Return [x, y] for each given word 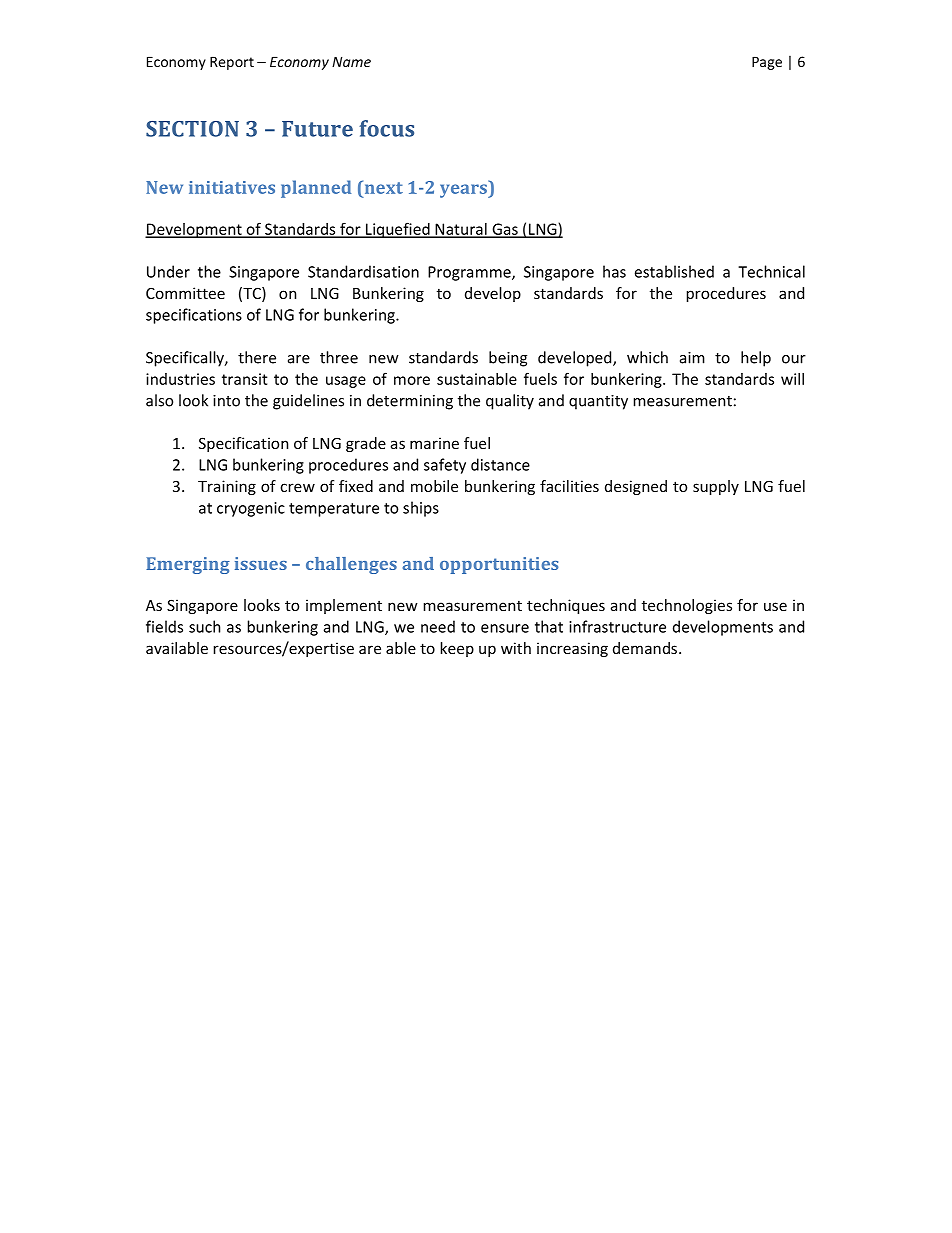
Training [227, 487]
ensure [505, 628]
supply [716, 487]
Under [168, 271]
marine [434, 443]
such [204, 626]
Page [767, 63]
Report [232, 63]
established [674, 271]
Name [351, 61]
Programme [470, 273]
